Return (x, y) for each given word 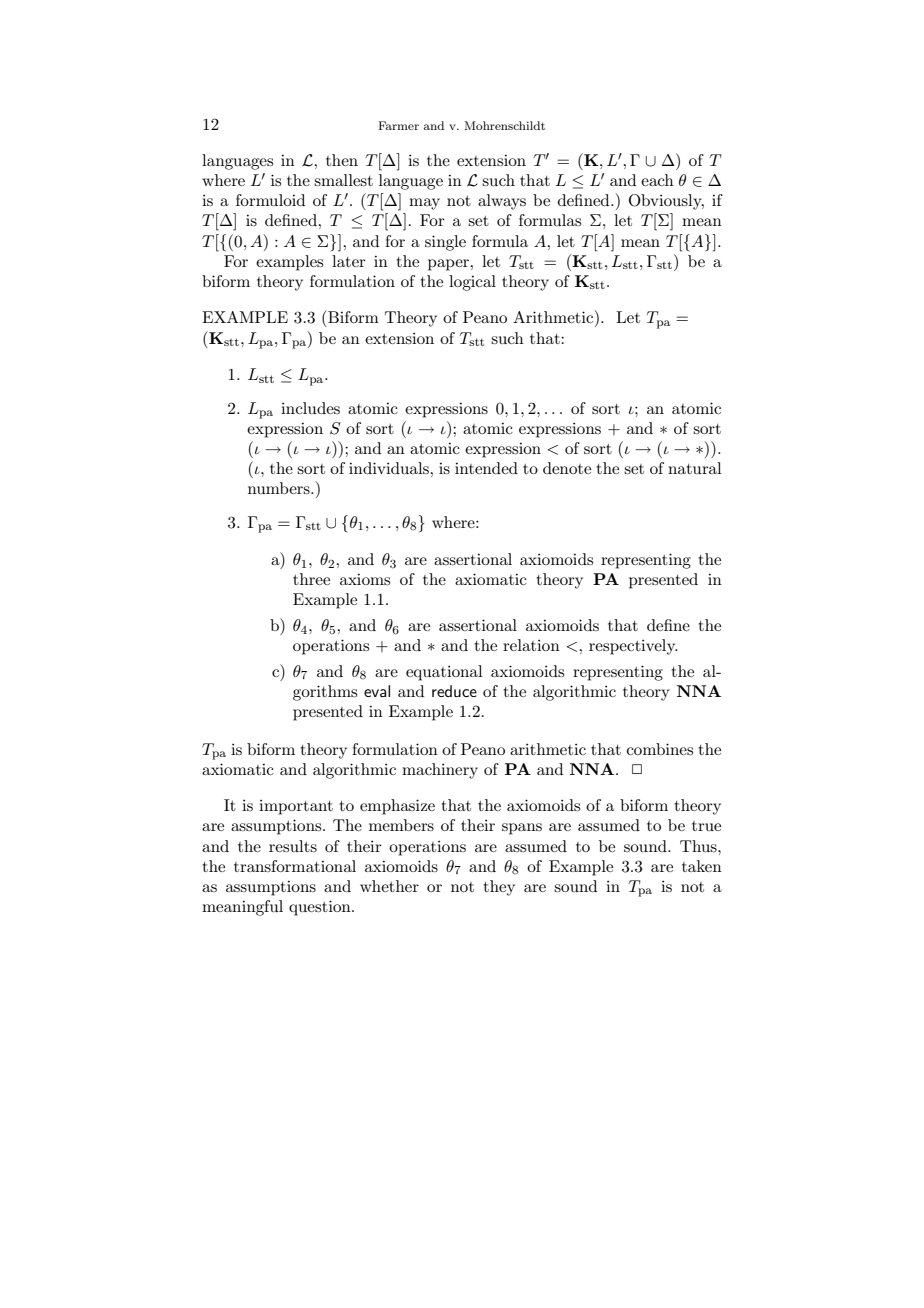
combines (660, 749)
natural (695, 468)
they (499, 888)
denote (567, 468)
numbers (280, 488)
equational (444, 673)
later (349, 261)
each (657, 180)
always (502, 202)
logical (472, 283)
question (321, 908)
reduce (454, 691)
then (342, 160)
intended (486, 468)
